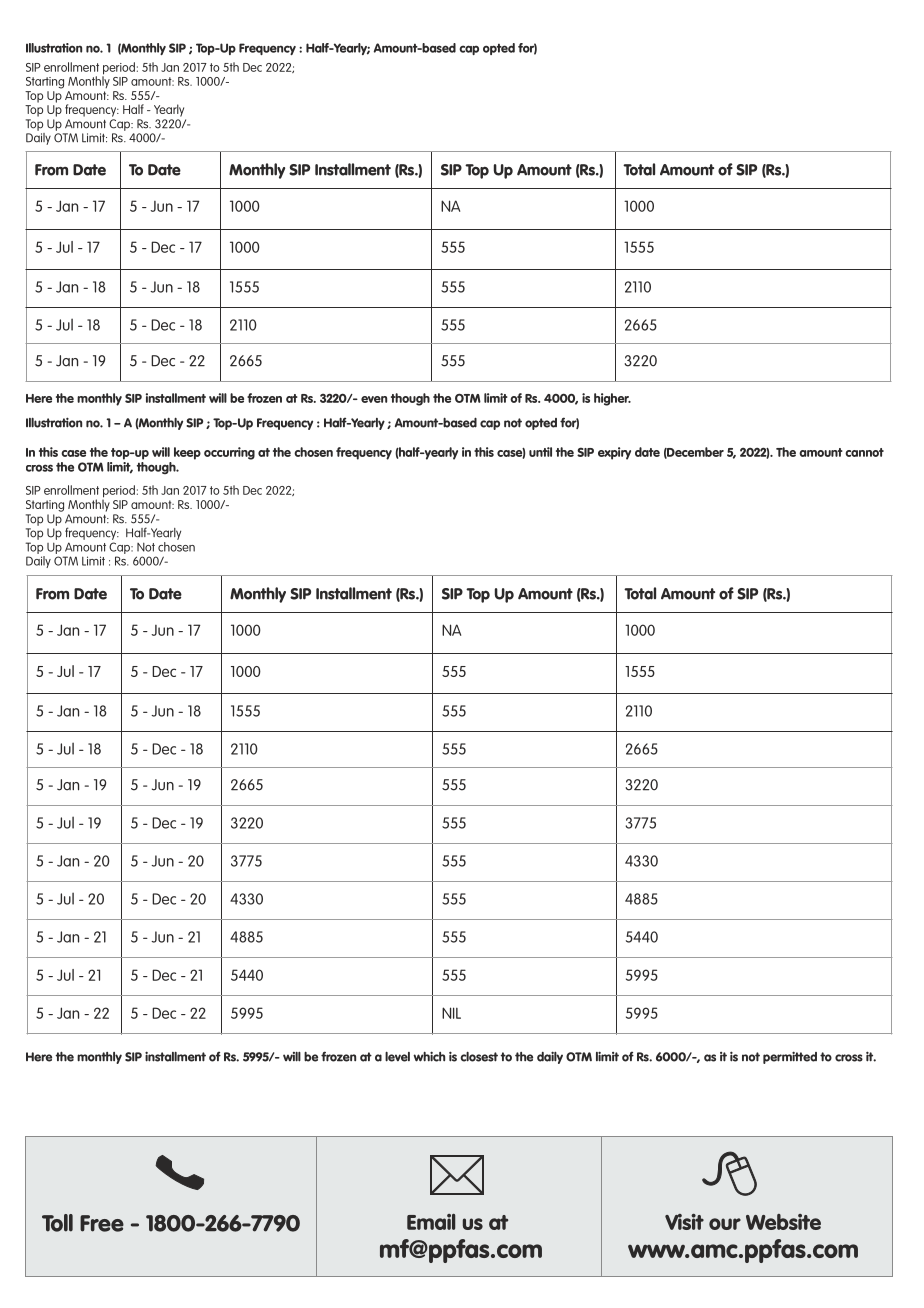 The width and height of the screenshot is (924, 1308). What do you see at coordinates (451, 1013) in the screenshot?
I see `NIL` at bounding box center [451, 1013].
